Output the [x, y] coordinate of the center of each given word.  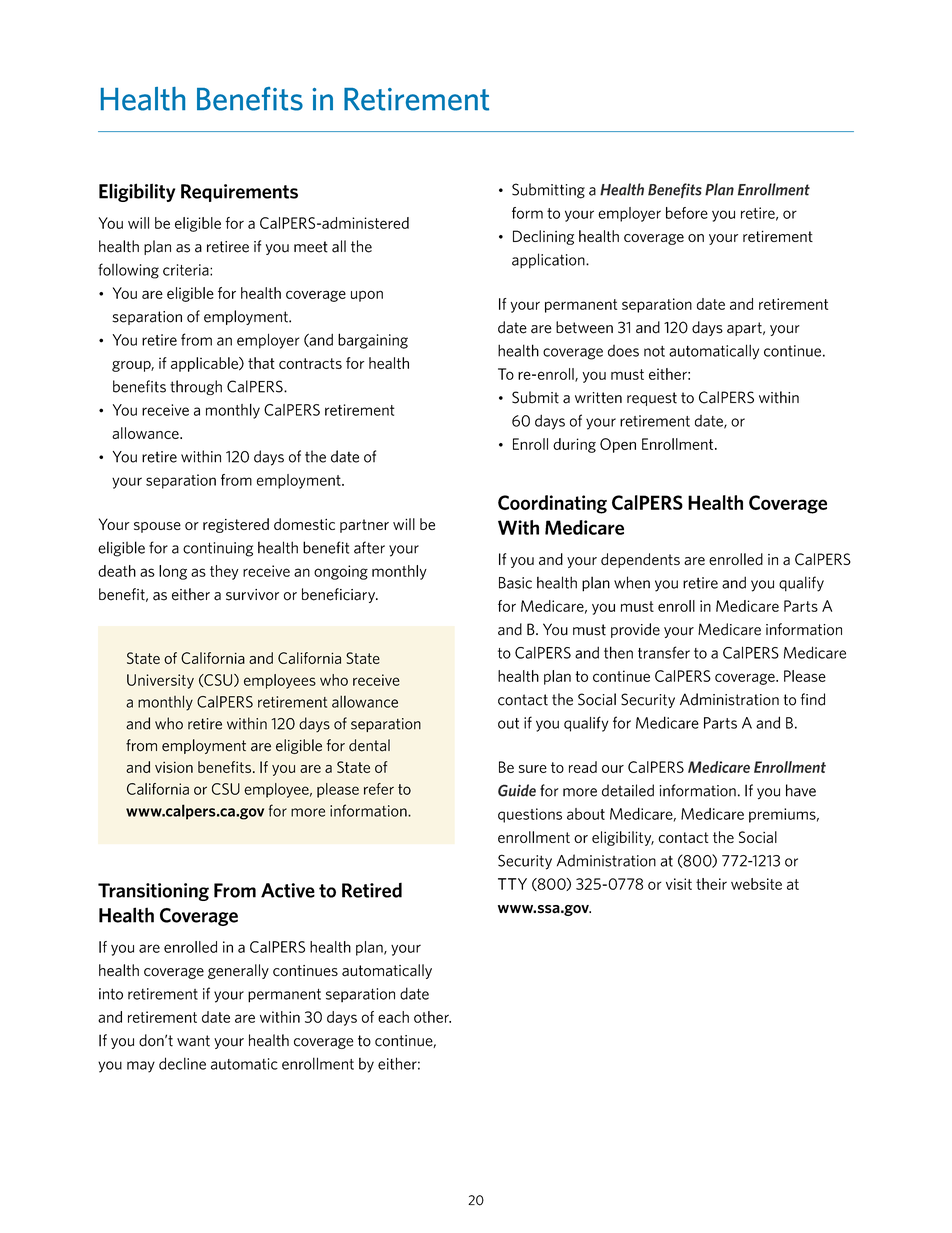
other [432, 1017]
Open [618, 445]
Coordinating [552, 504]
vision [174, 767]
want [193, 1041]
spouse [157, 527]
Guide [517, 790]
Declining [543, 237]
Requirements [239, 193]
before [687, 213]
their [711, 884]
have [801, 790]
